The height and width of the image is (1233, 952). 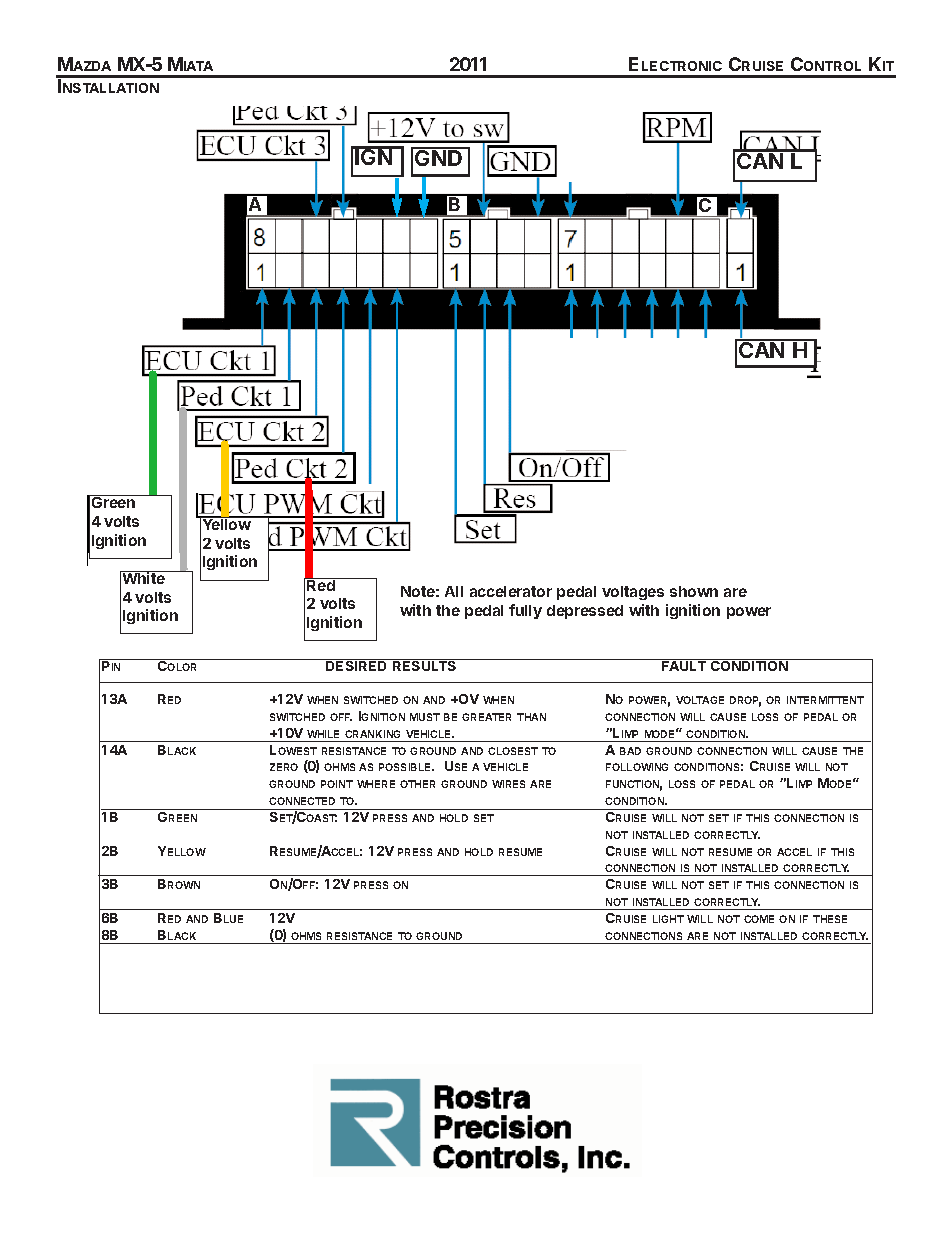 I want to click on DROP, so click(x=745, y=701).
